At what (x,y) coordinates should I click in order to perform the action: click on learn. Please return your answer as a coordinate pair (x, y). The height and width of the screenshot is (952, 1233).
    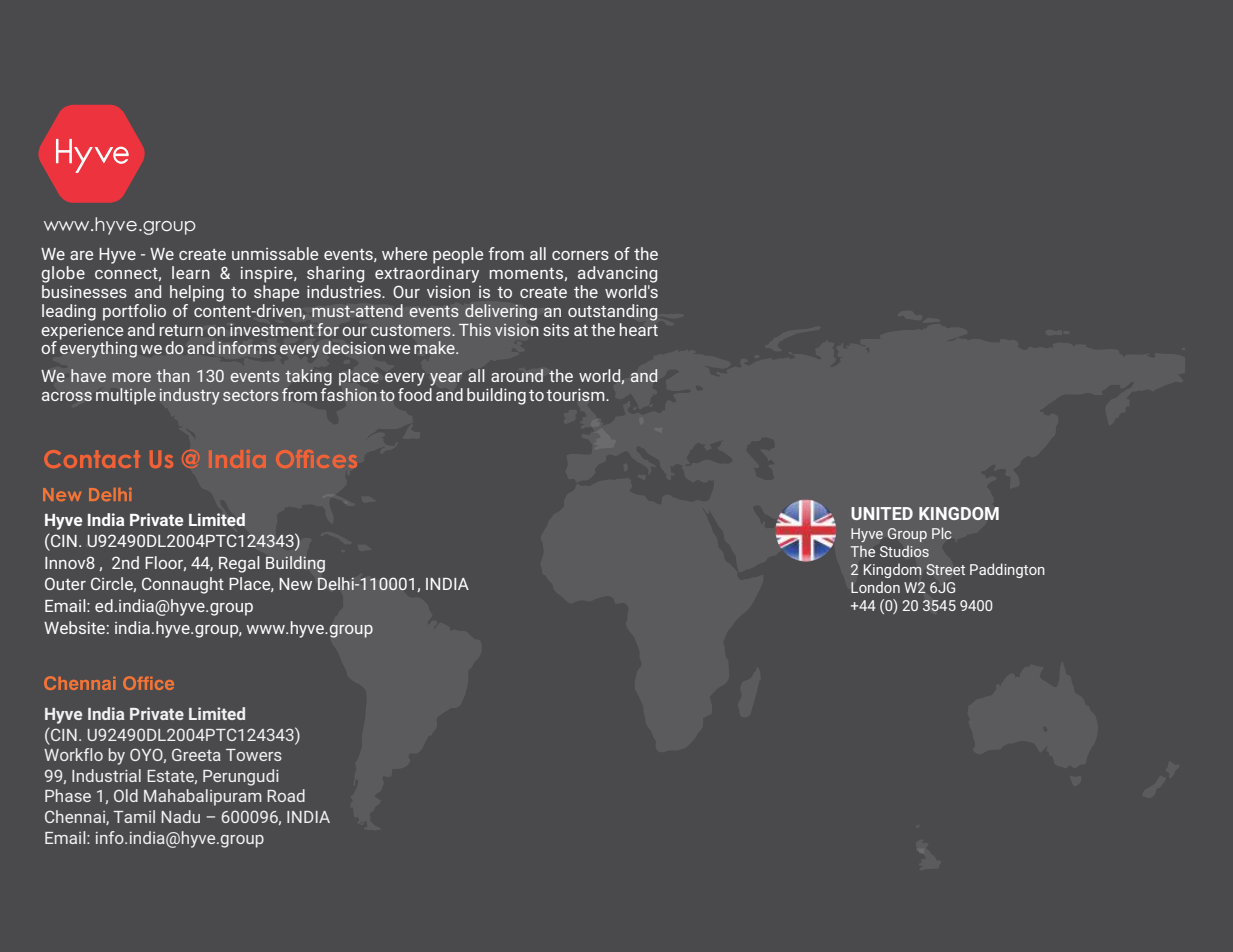
    Looking at the image, I should click on (191, 272).
